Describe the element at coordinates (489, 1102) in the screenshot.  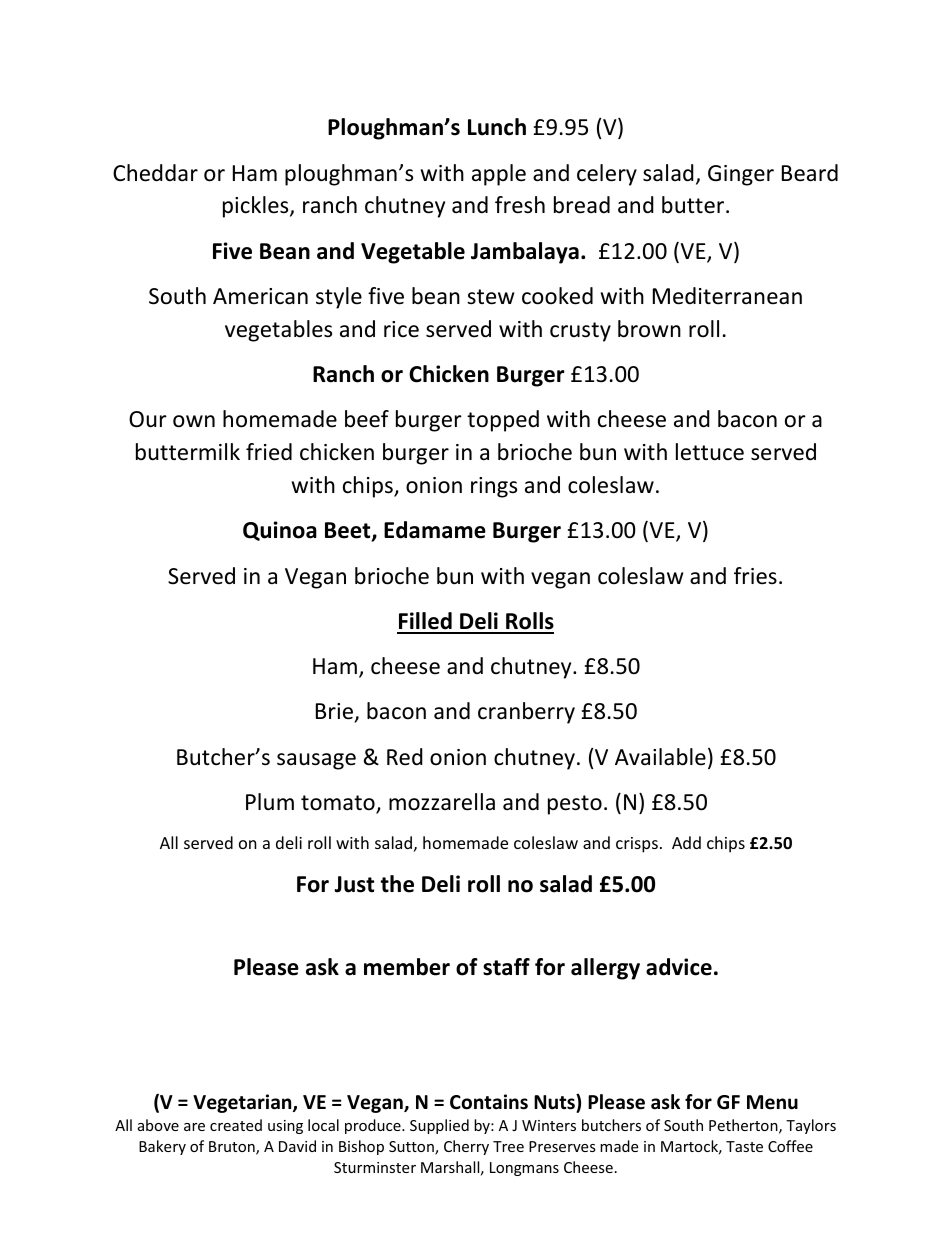
I see `Contains` at that location.
